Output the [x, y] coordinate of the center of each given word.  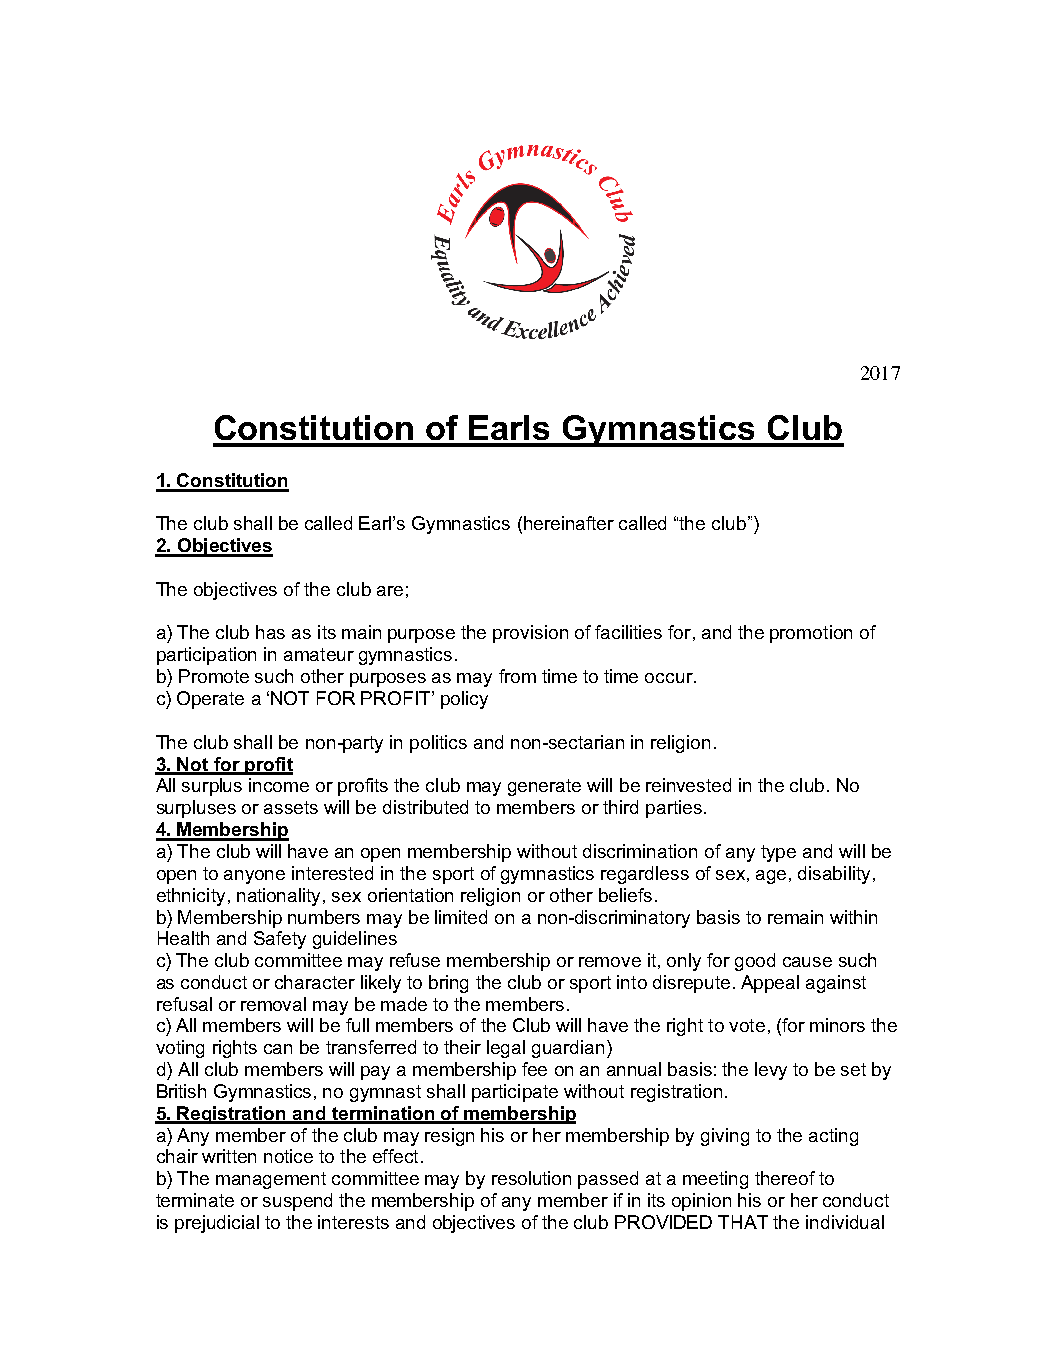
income [279, 785]
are [390, 591]
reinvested [688, 785]
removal [273, 1004]
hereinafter [569, 523]
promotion [811, 634]
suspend [297, 1202]
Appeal [770, 984]
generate [544, 787]
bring [448, 984]
